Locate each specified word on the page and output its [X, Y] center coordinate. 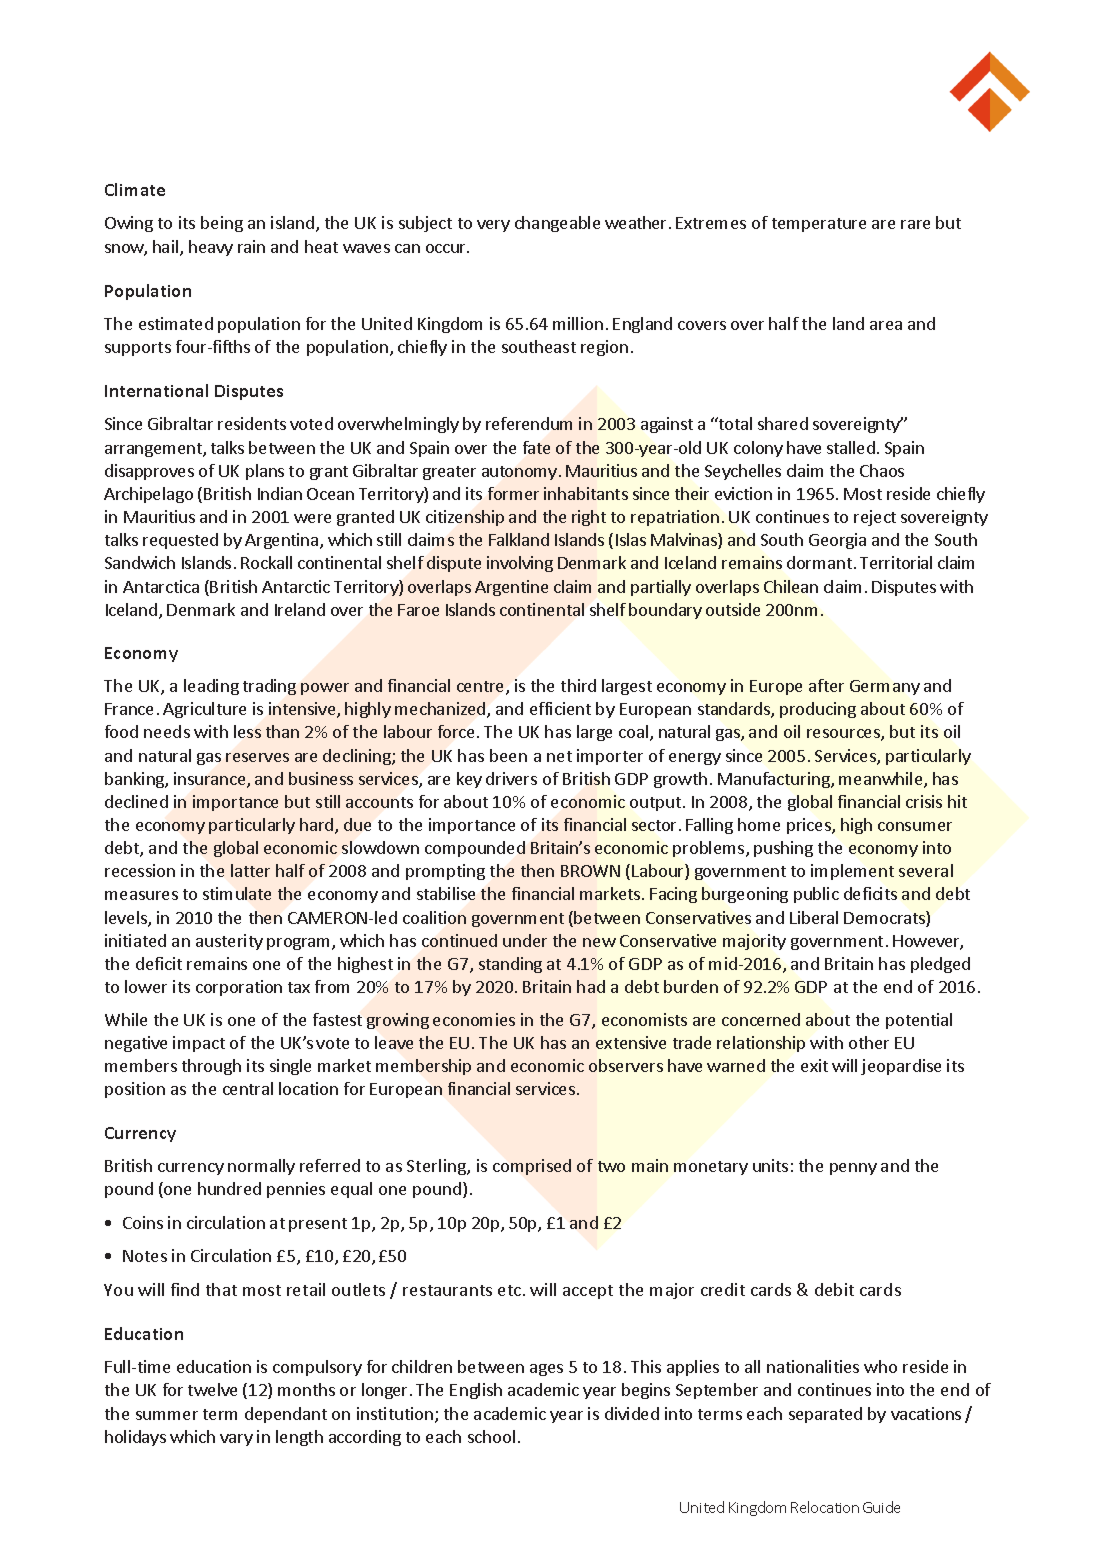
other [869, 1042]
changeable [557, 224]
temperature [819, 225]
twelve [212, 1389]
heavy [211, 248]
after [826, 685]
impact [199, 1044]
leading [211, 687]
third [578, 685]
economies [474, 1019]
